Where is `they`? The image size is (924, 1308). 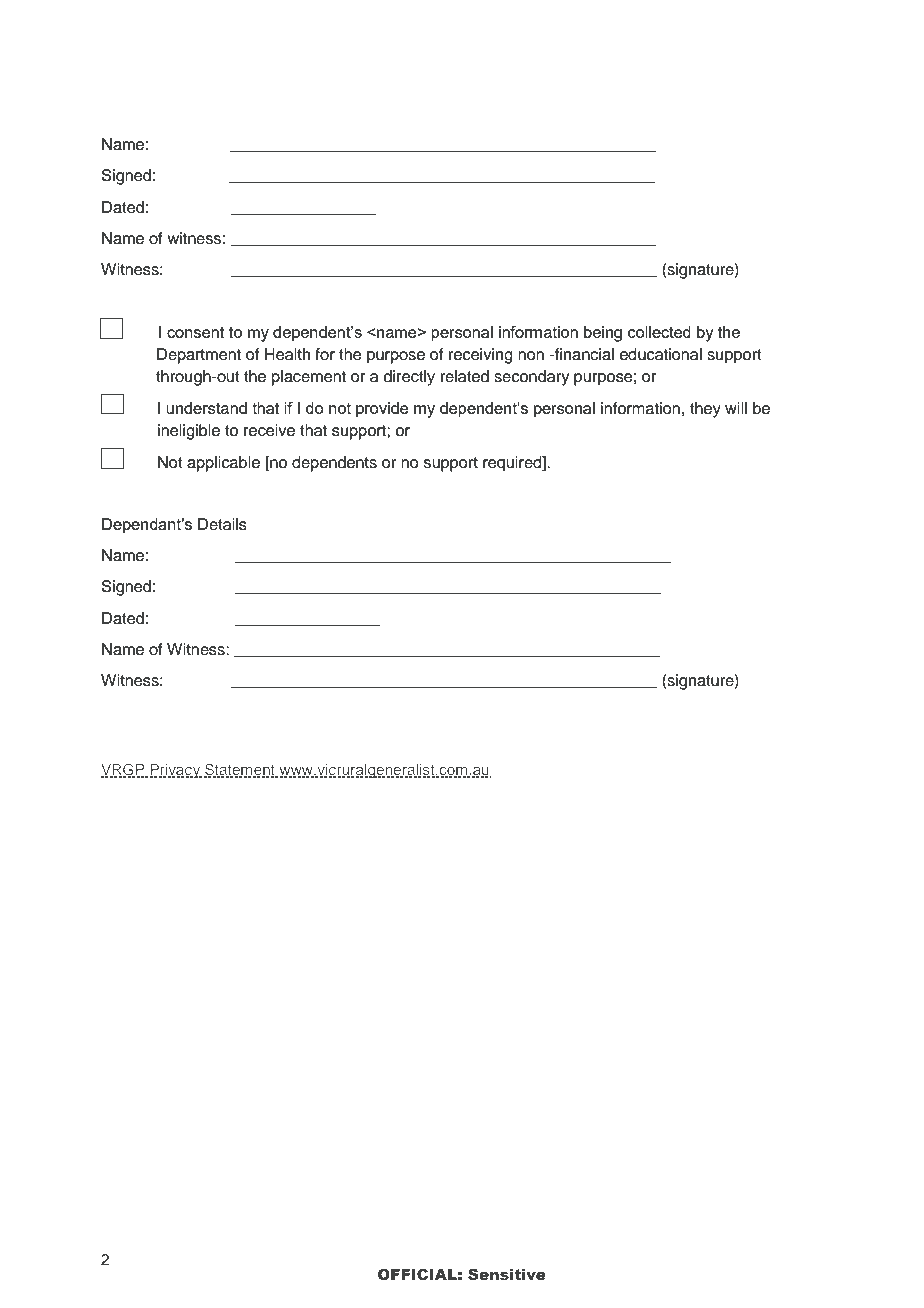
they is located at coordinates (705, 410).
